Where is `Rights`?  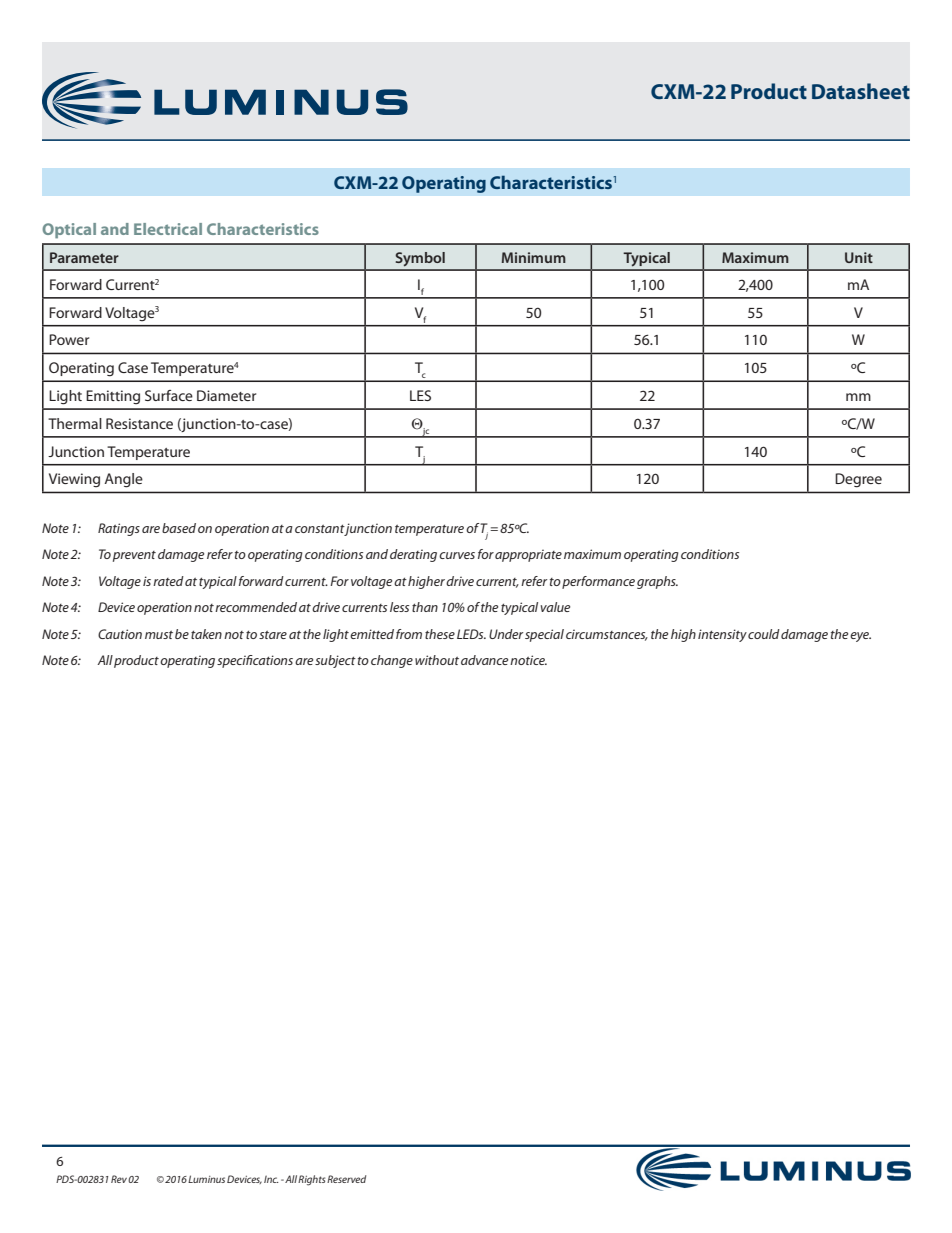
Rights is located at coordinates (311, 1180).
